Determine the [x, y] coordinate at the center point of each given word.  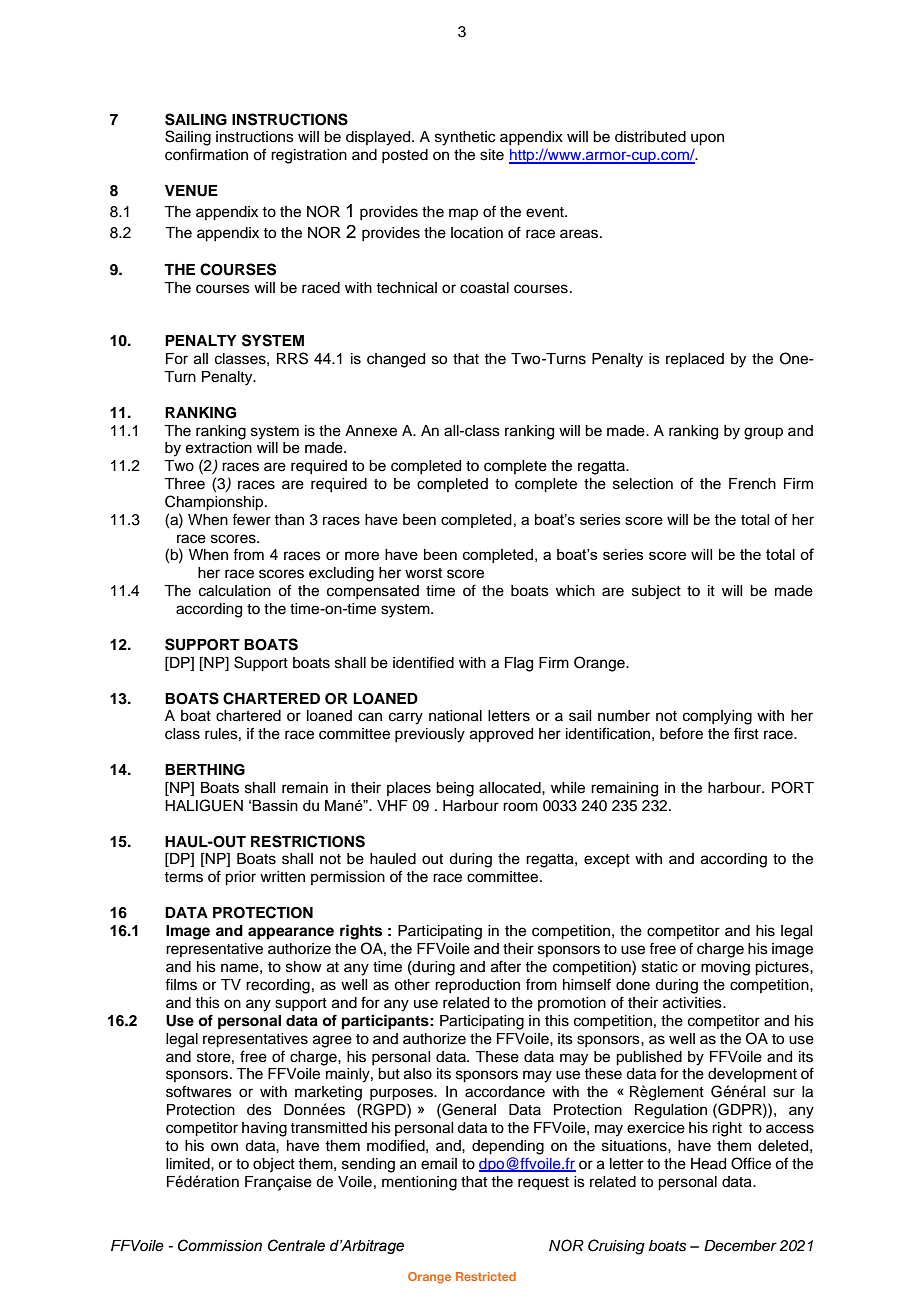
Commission [220, 1245]
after [506, 966]
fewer [251, 519]
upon [707, 139]
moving [725, 968]
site [492, 155]
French [752, 484]
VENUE [191, 191]
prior [240, 878]
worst [423, 573]
